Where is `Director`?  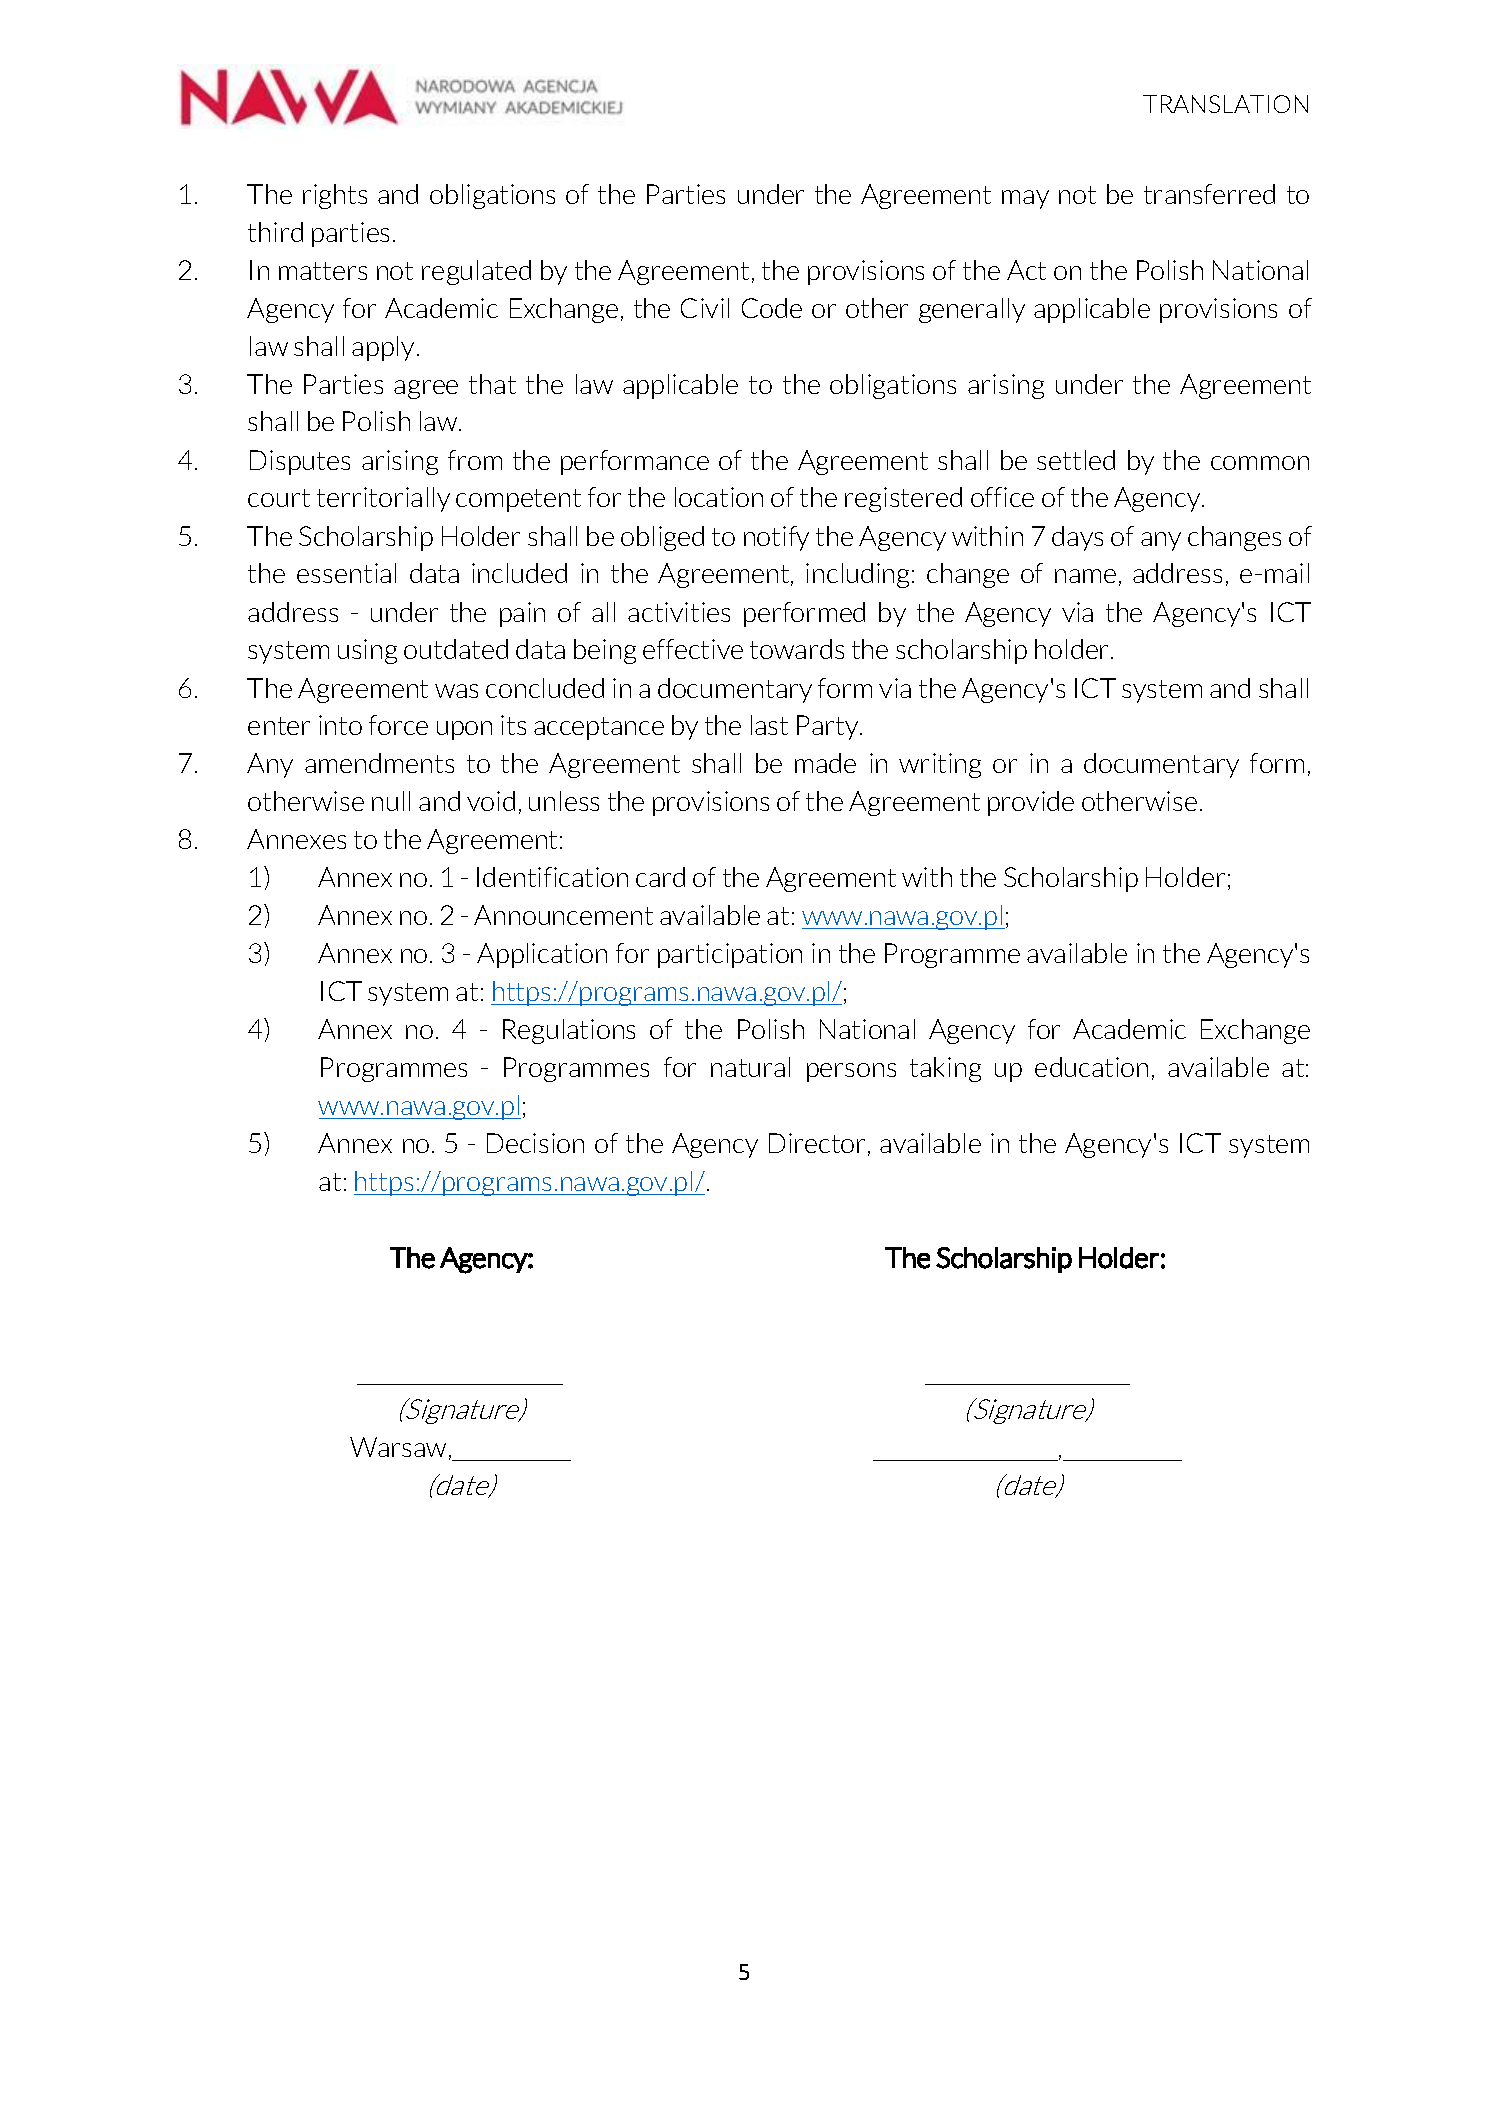
Director is located at coordinates (817, 1143).
